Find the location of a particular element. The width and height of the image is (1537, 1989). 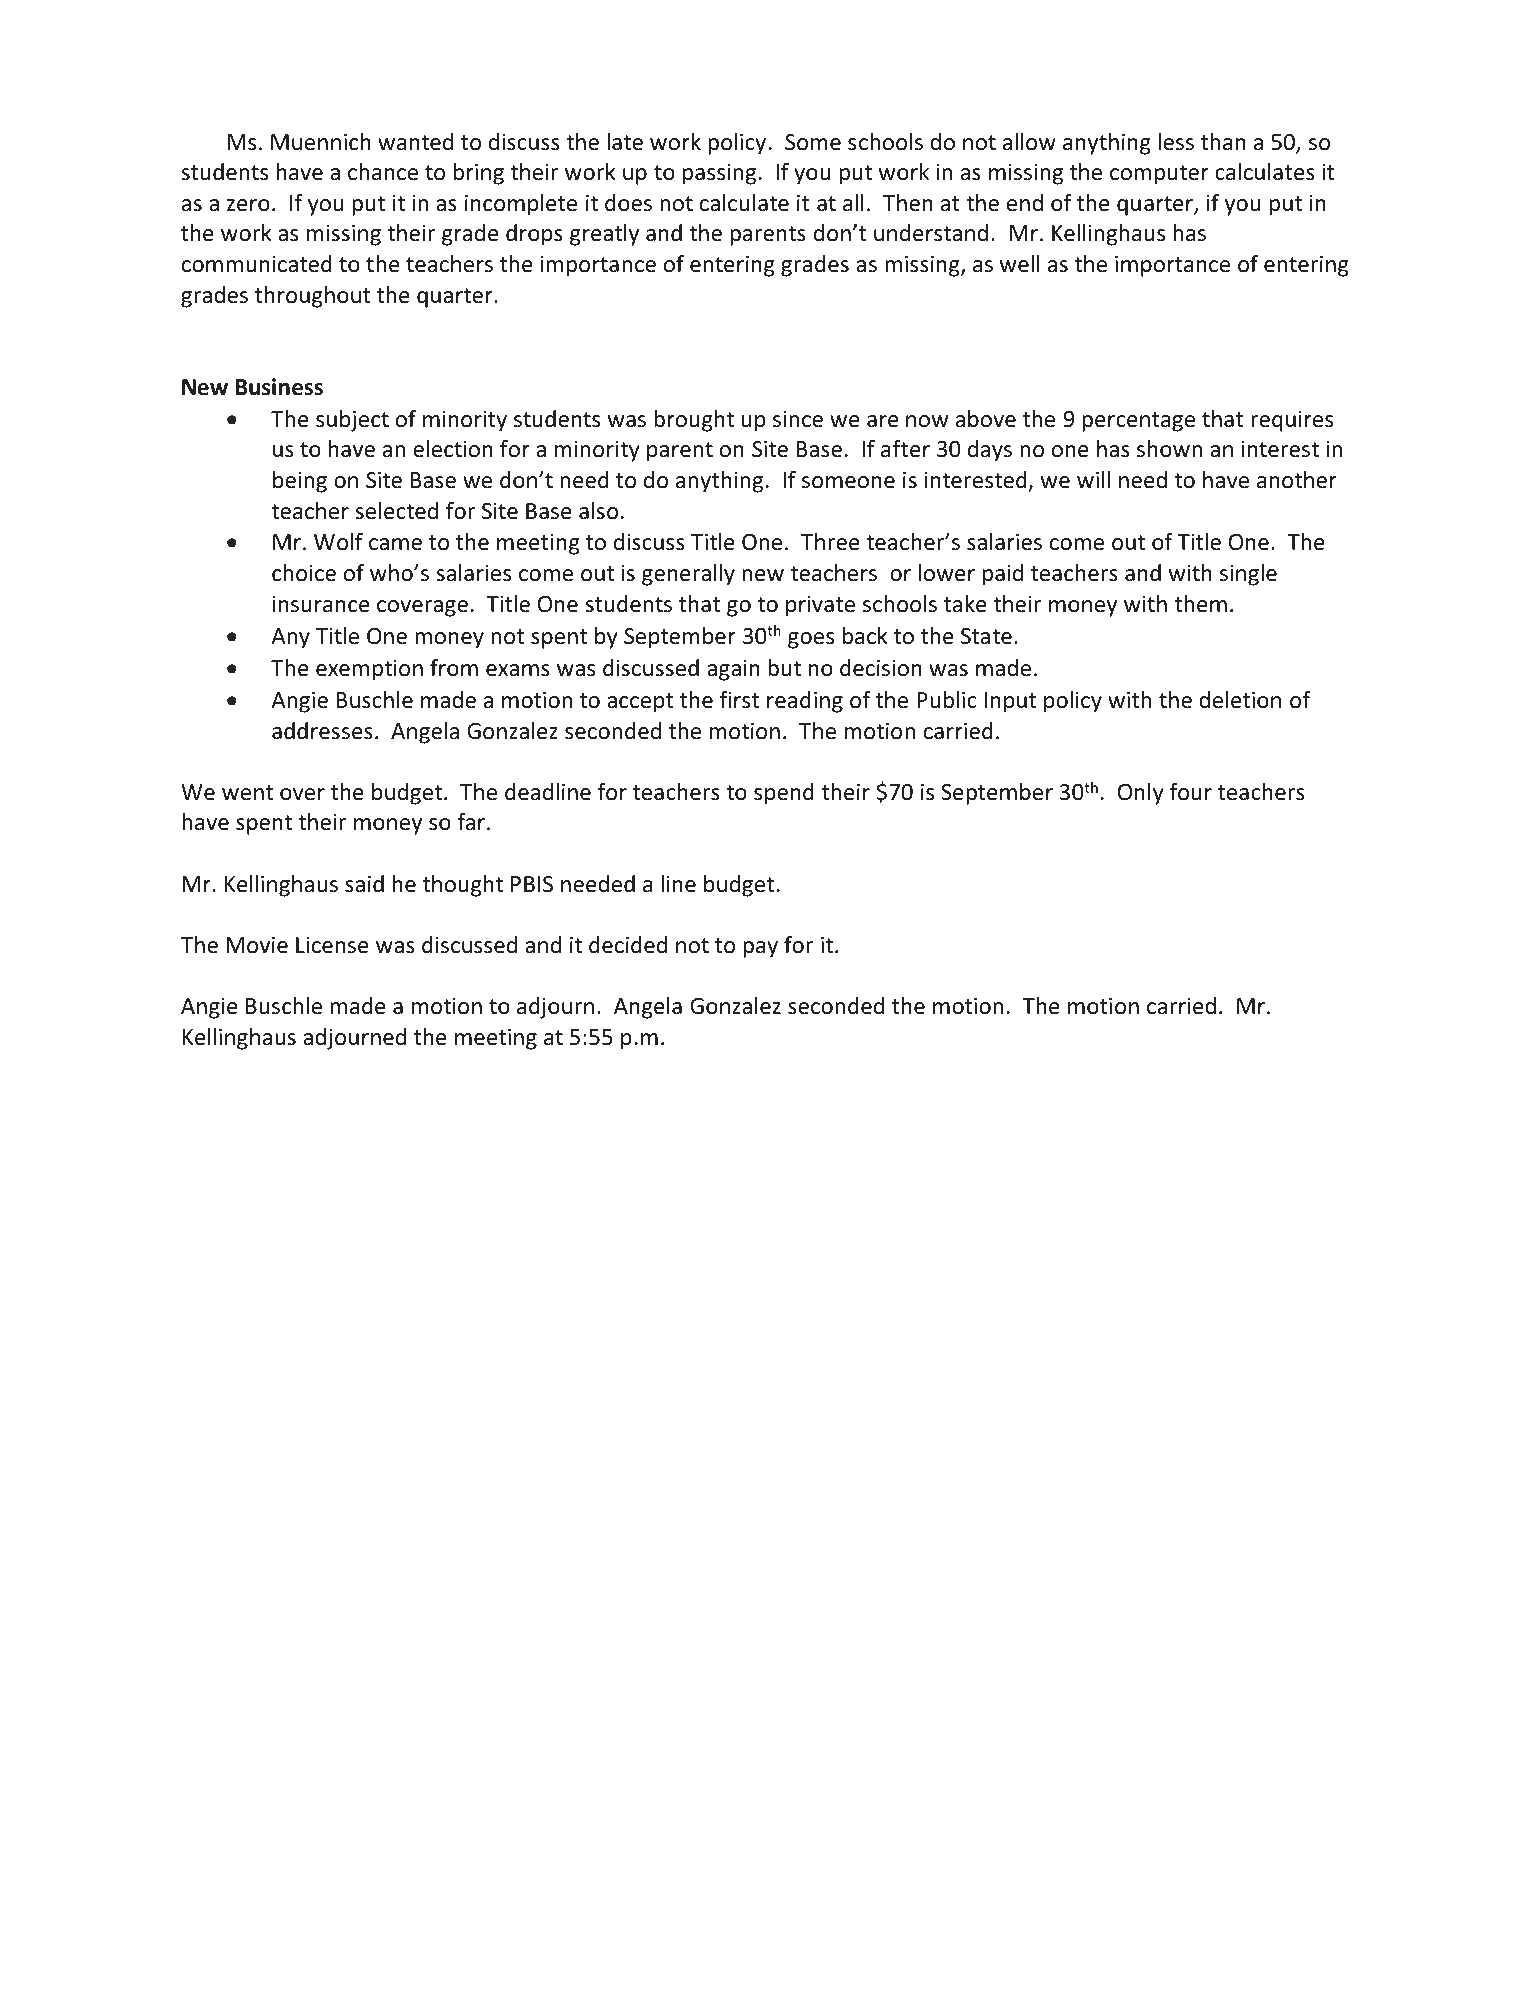

chance is located at coordinates (383, 172).
